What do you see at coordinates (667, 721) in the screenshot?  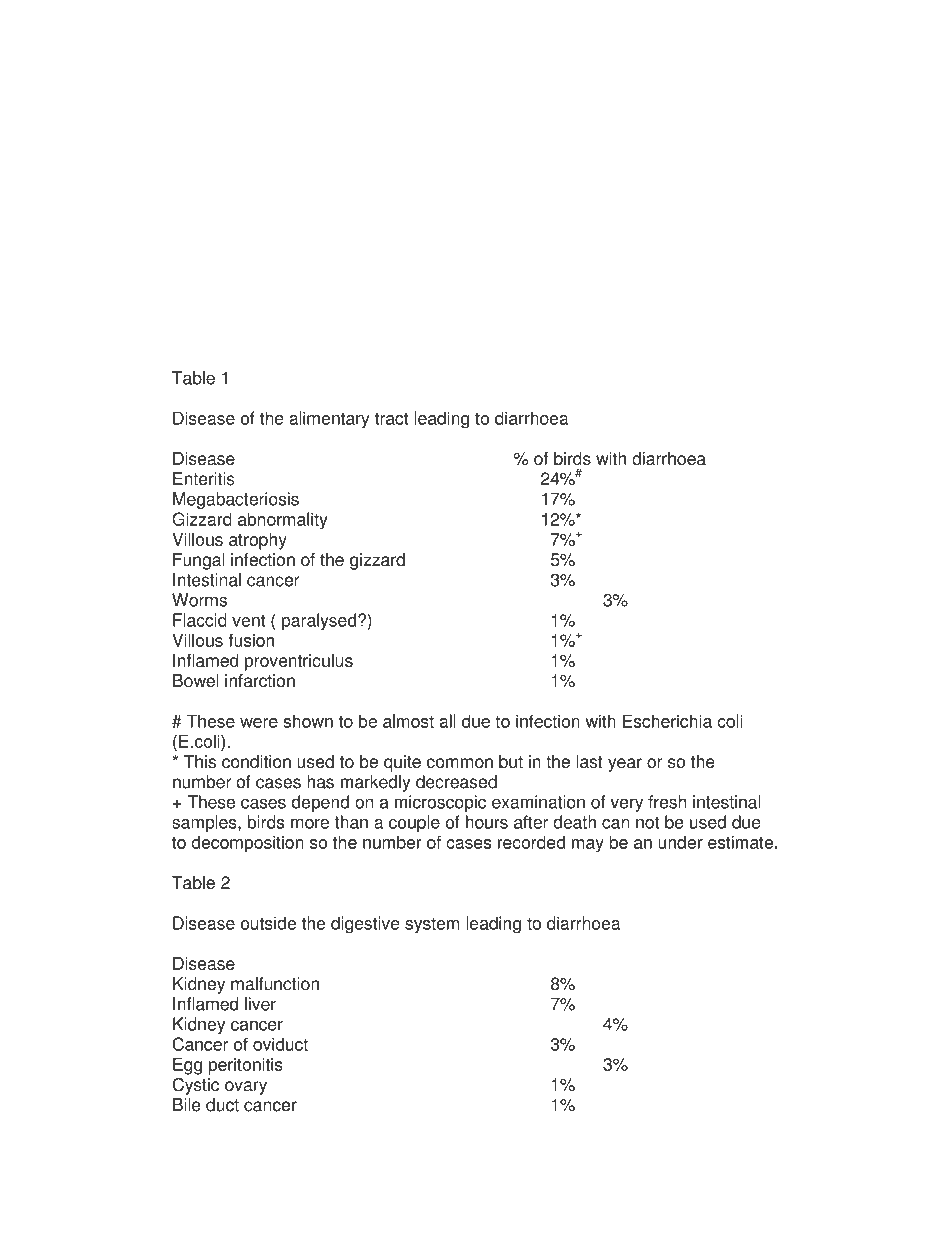 I see `Escherichia` at bounding box center [667, 721].
